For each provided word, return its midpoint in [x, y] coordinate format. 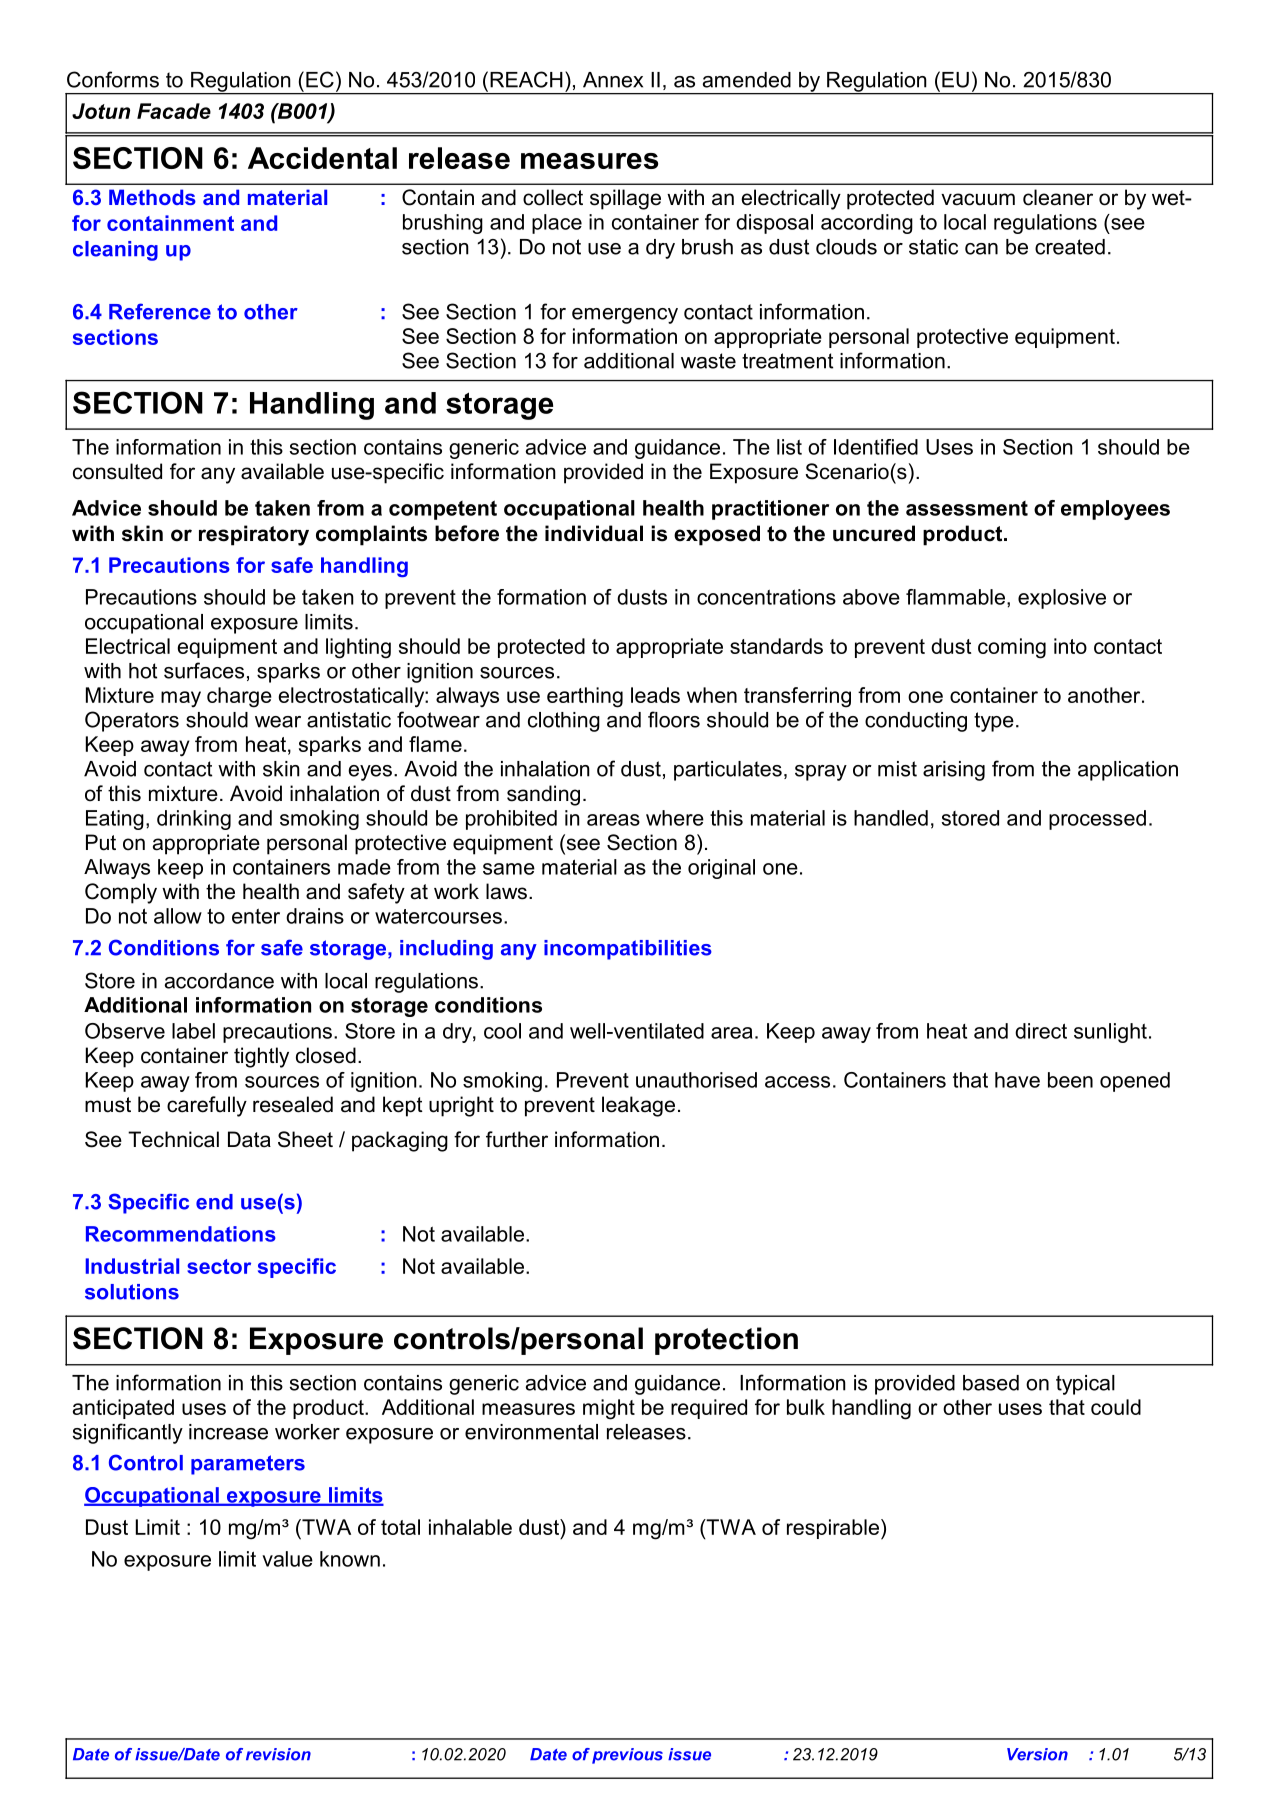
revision [278, 1754]
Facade [174, 111]
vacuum [978, 199]
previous [627, 1756]
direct [1041, 1031]
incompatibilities [628, 950]
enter [256, 916]
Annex [613, 80]
